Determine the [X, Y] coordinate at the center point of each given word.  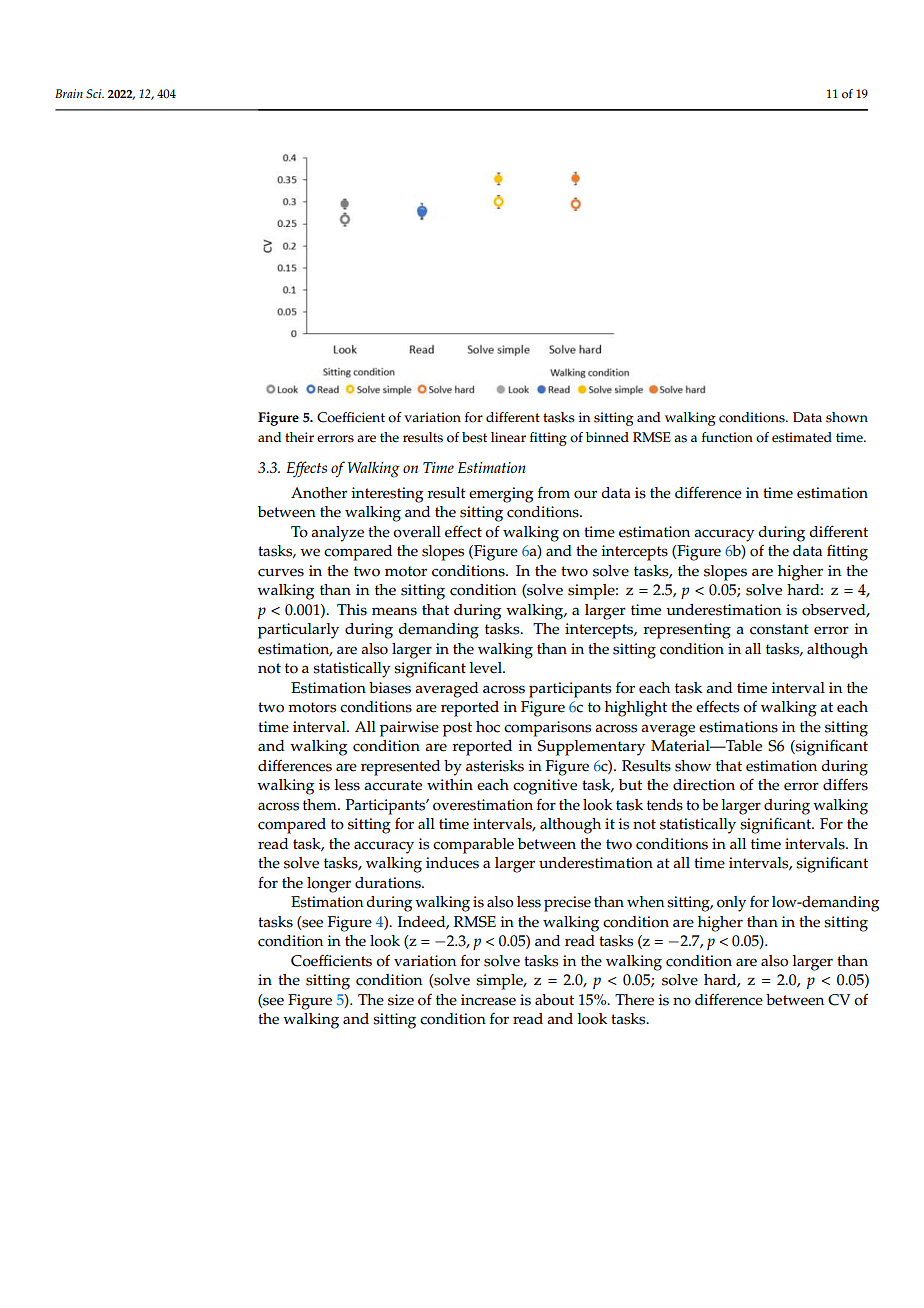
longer [329, 885]
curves [281, 572]
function [727, 437]
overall [417, 532]
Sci [95, 93]
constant [779, 629]
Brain [69, 93]
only [731, 904]
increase [488, 1000]
